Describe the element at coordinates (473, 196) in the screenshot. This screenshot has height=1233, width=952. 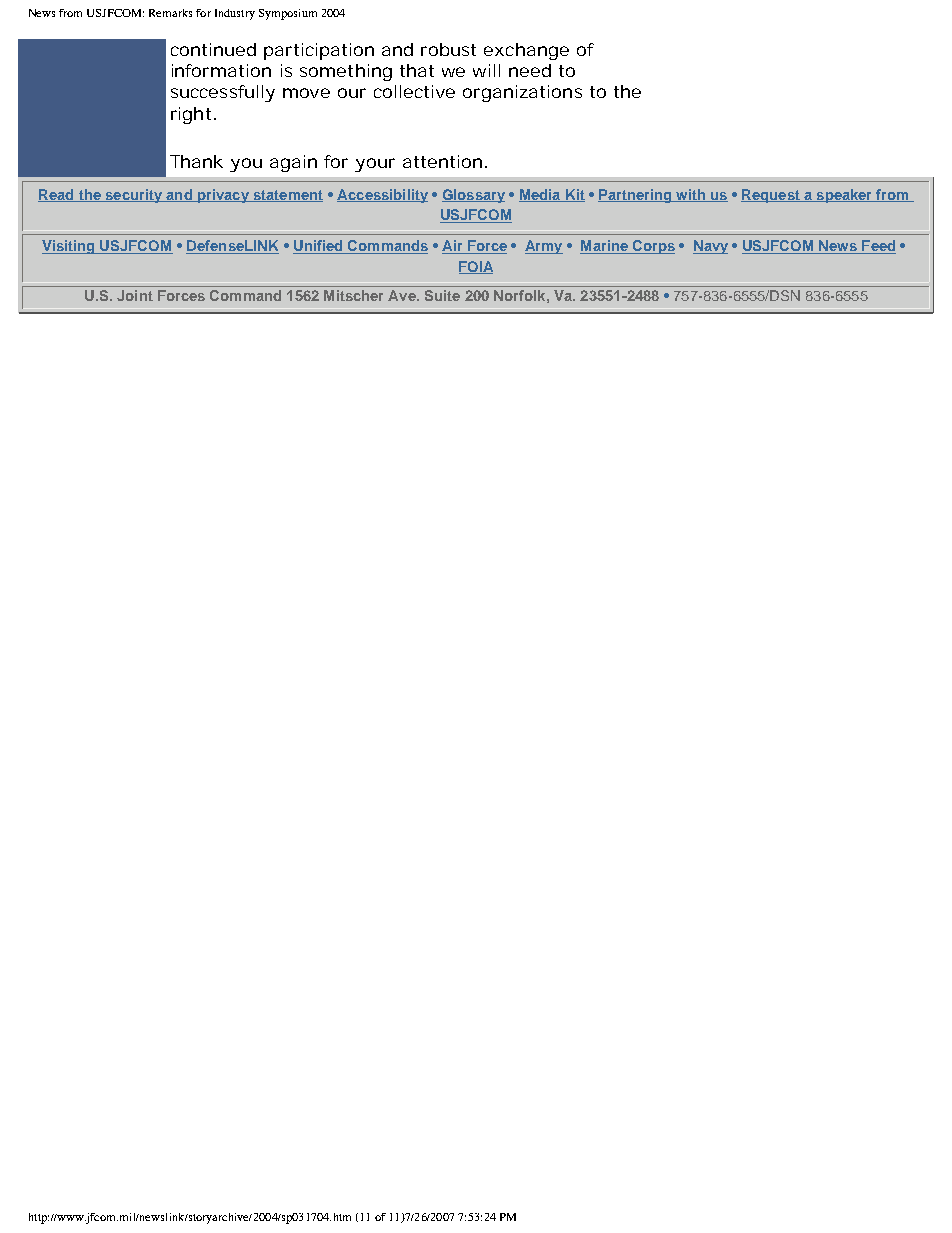
I see `Glossary` at that location.
